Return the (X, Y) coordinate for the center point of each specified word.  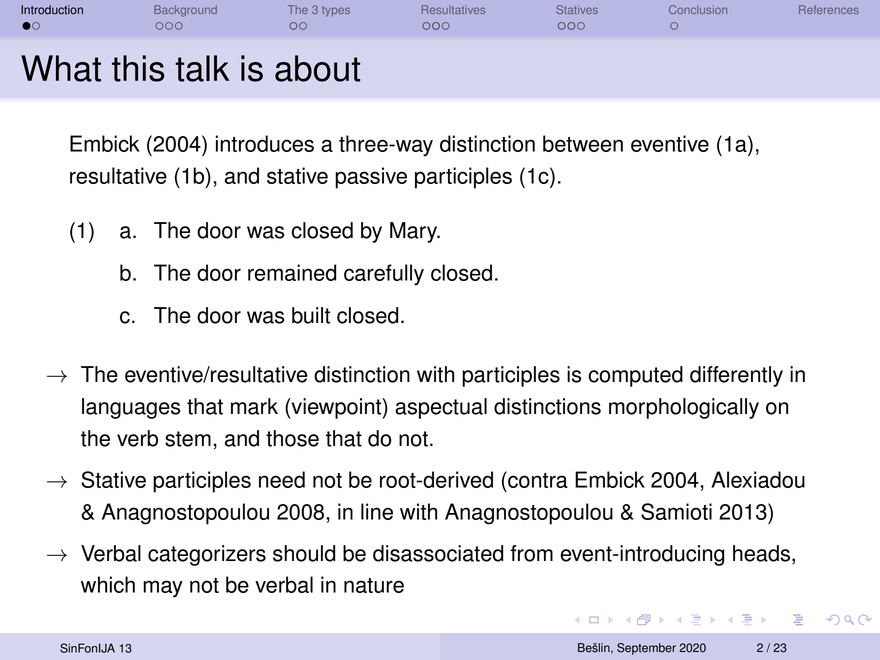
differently (736, 376)
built (311, 315)
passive (371, 178)
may (163, 589)
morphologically (684, 408)
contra (537, 479)
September (646, 649)
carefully (384, 275)
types (336, 11)
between (583, 143)
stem (188, 439)
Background (185, 11)
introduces (265, 143)
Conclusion (698, 9)
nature (374, 585)
